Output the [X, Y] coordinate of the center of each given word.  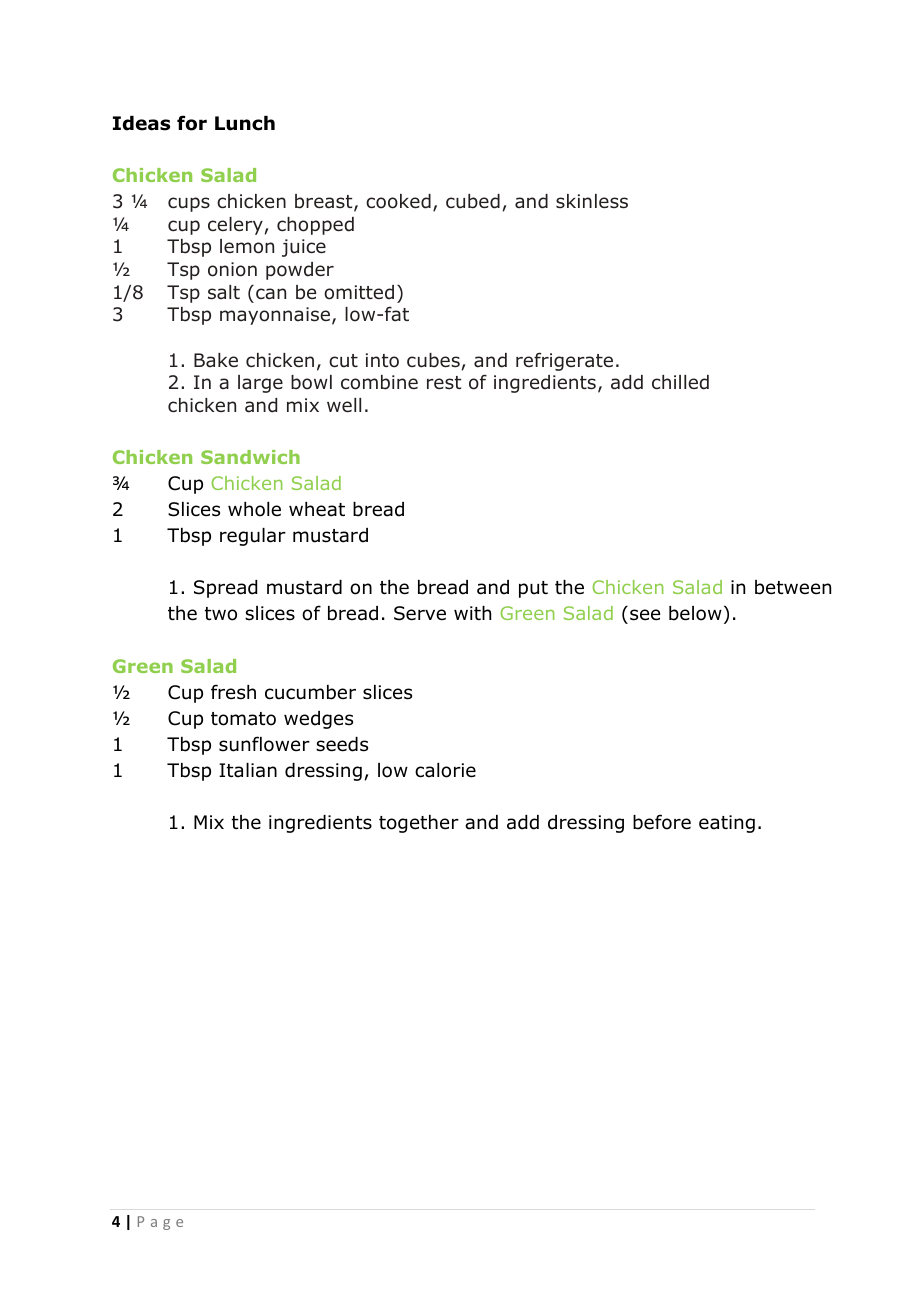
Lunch [245, 123]
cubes [433, 360]
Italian [248, 770]
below [695, 613]
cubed [473, 201]
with [472, 613]
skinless [592, 201]
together [419, 824]
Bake [216, 360]
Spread [225, 589]
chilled [680, 382]
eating [727, 824]
